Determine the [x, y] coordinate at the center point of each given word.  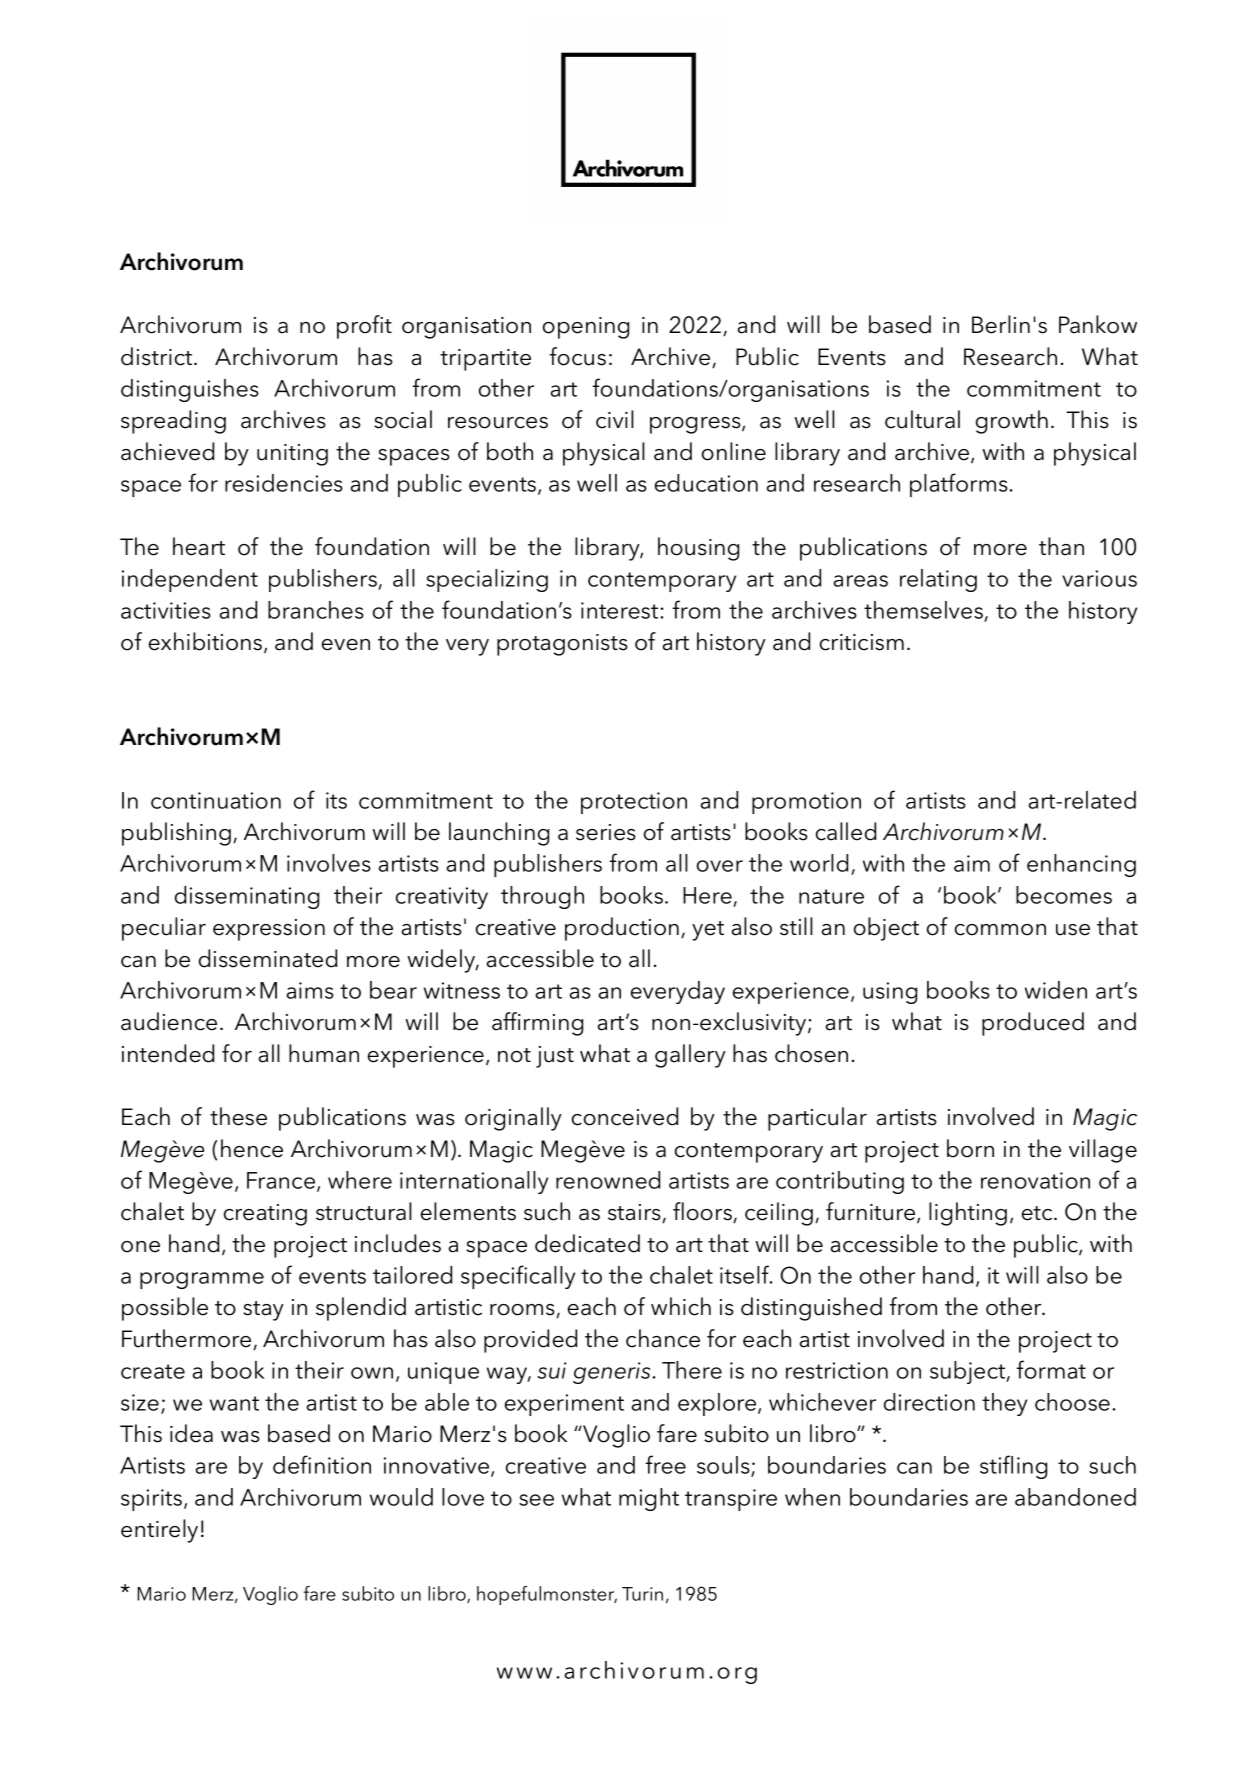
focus [577, 356]
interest [621, 610]
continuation [216, 800]
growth [1012, 422]
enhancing [1081, 865]
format [1051, 1369]
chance [663, 1338]
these [238, 1116]
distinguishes [190, 390]
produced [1033, 1024]
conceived [625, 1116]
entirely [159, 1531]
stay [263, 1311]
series [606, 832]
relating [938, 580]
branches [316, 610]
